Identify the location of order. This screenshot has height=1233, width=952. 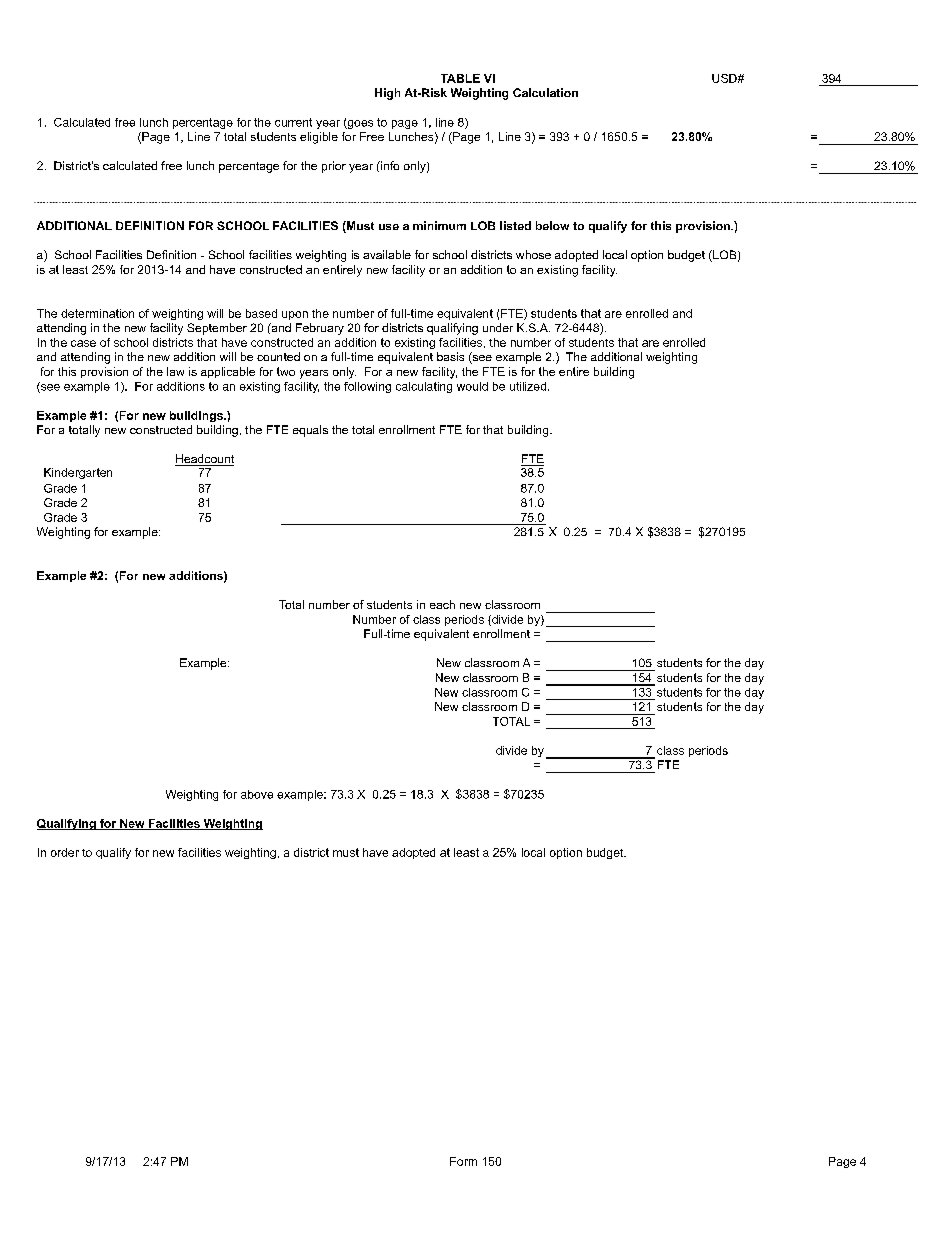
(65, 852).
